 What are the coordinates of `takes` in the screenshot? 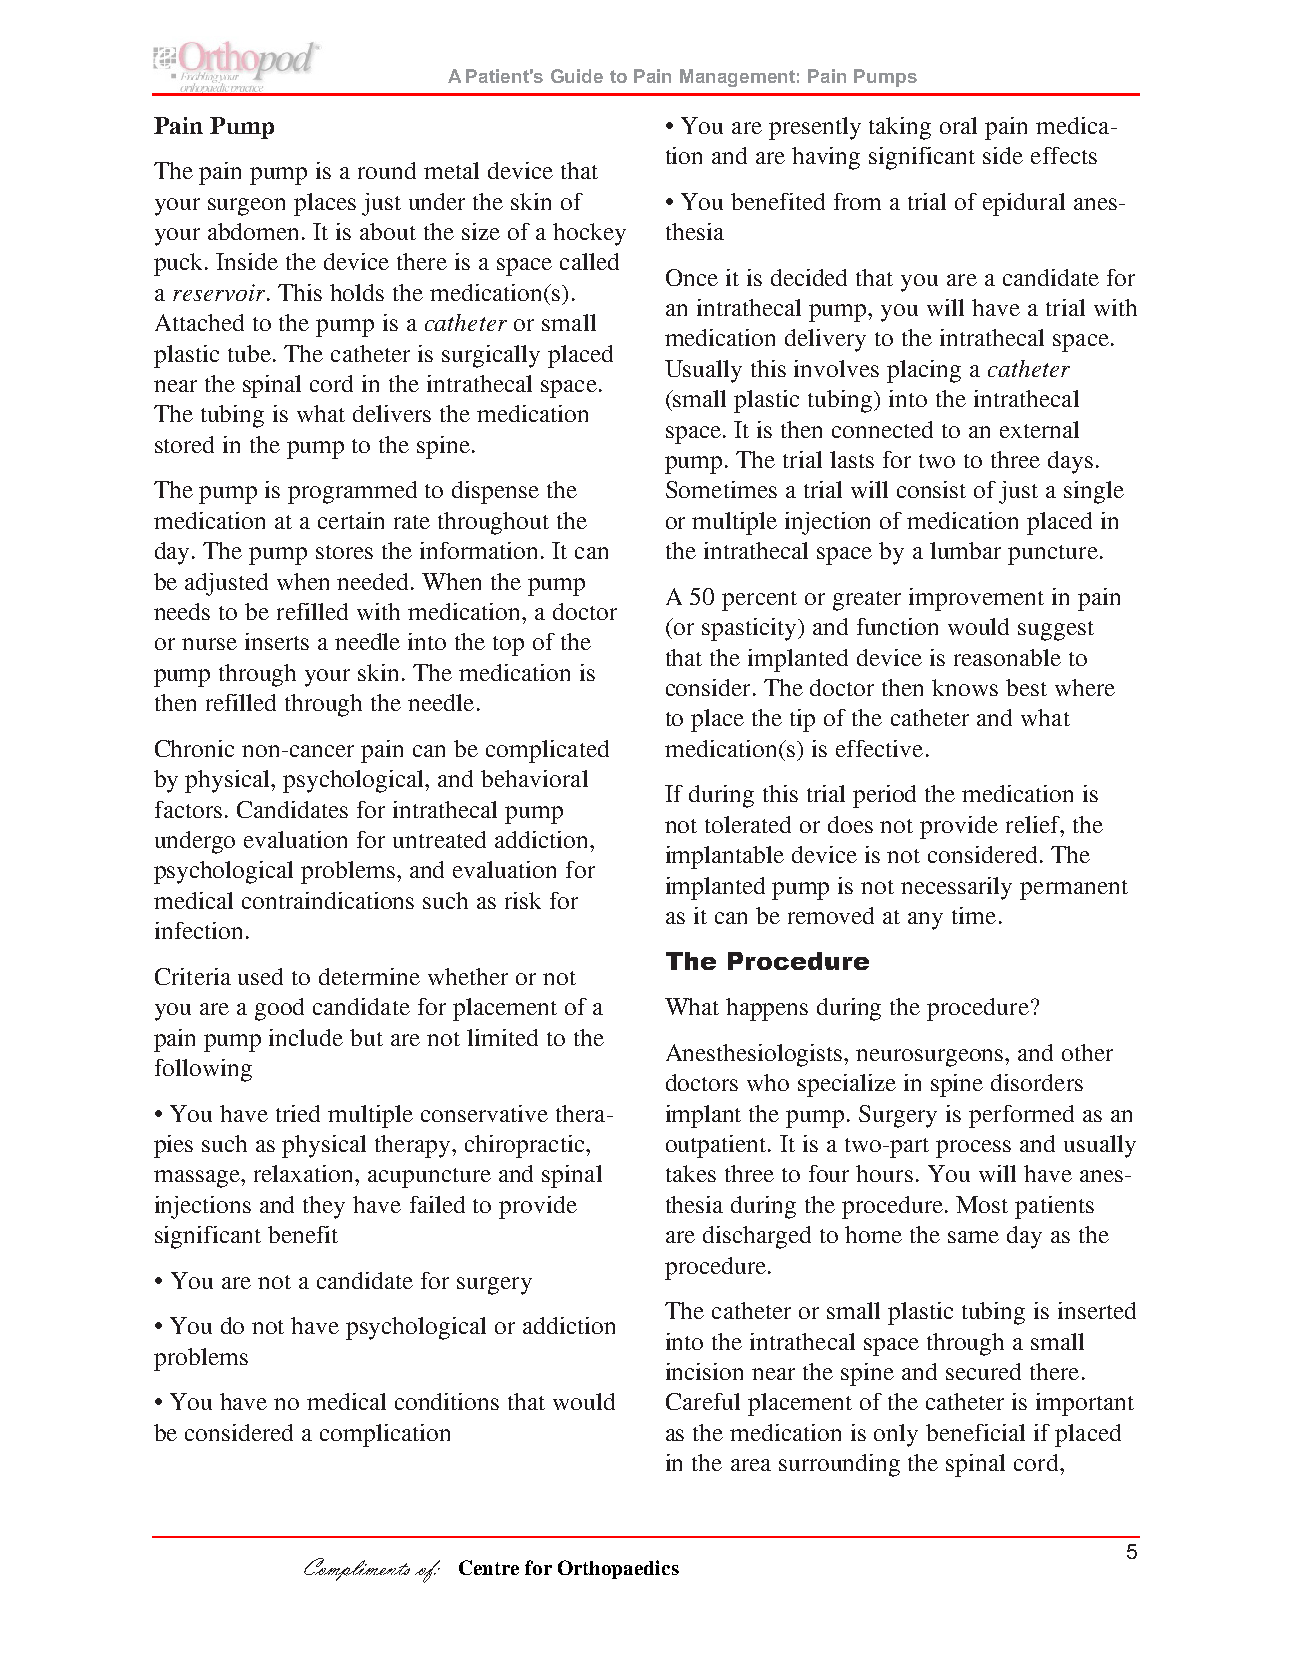 It's located at (691, 1173).
